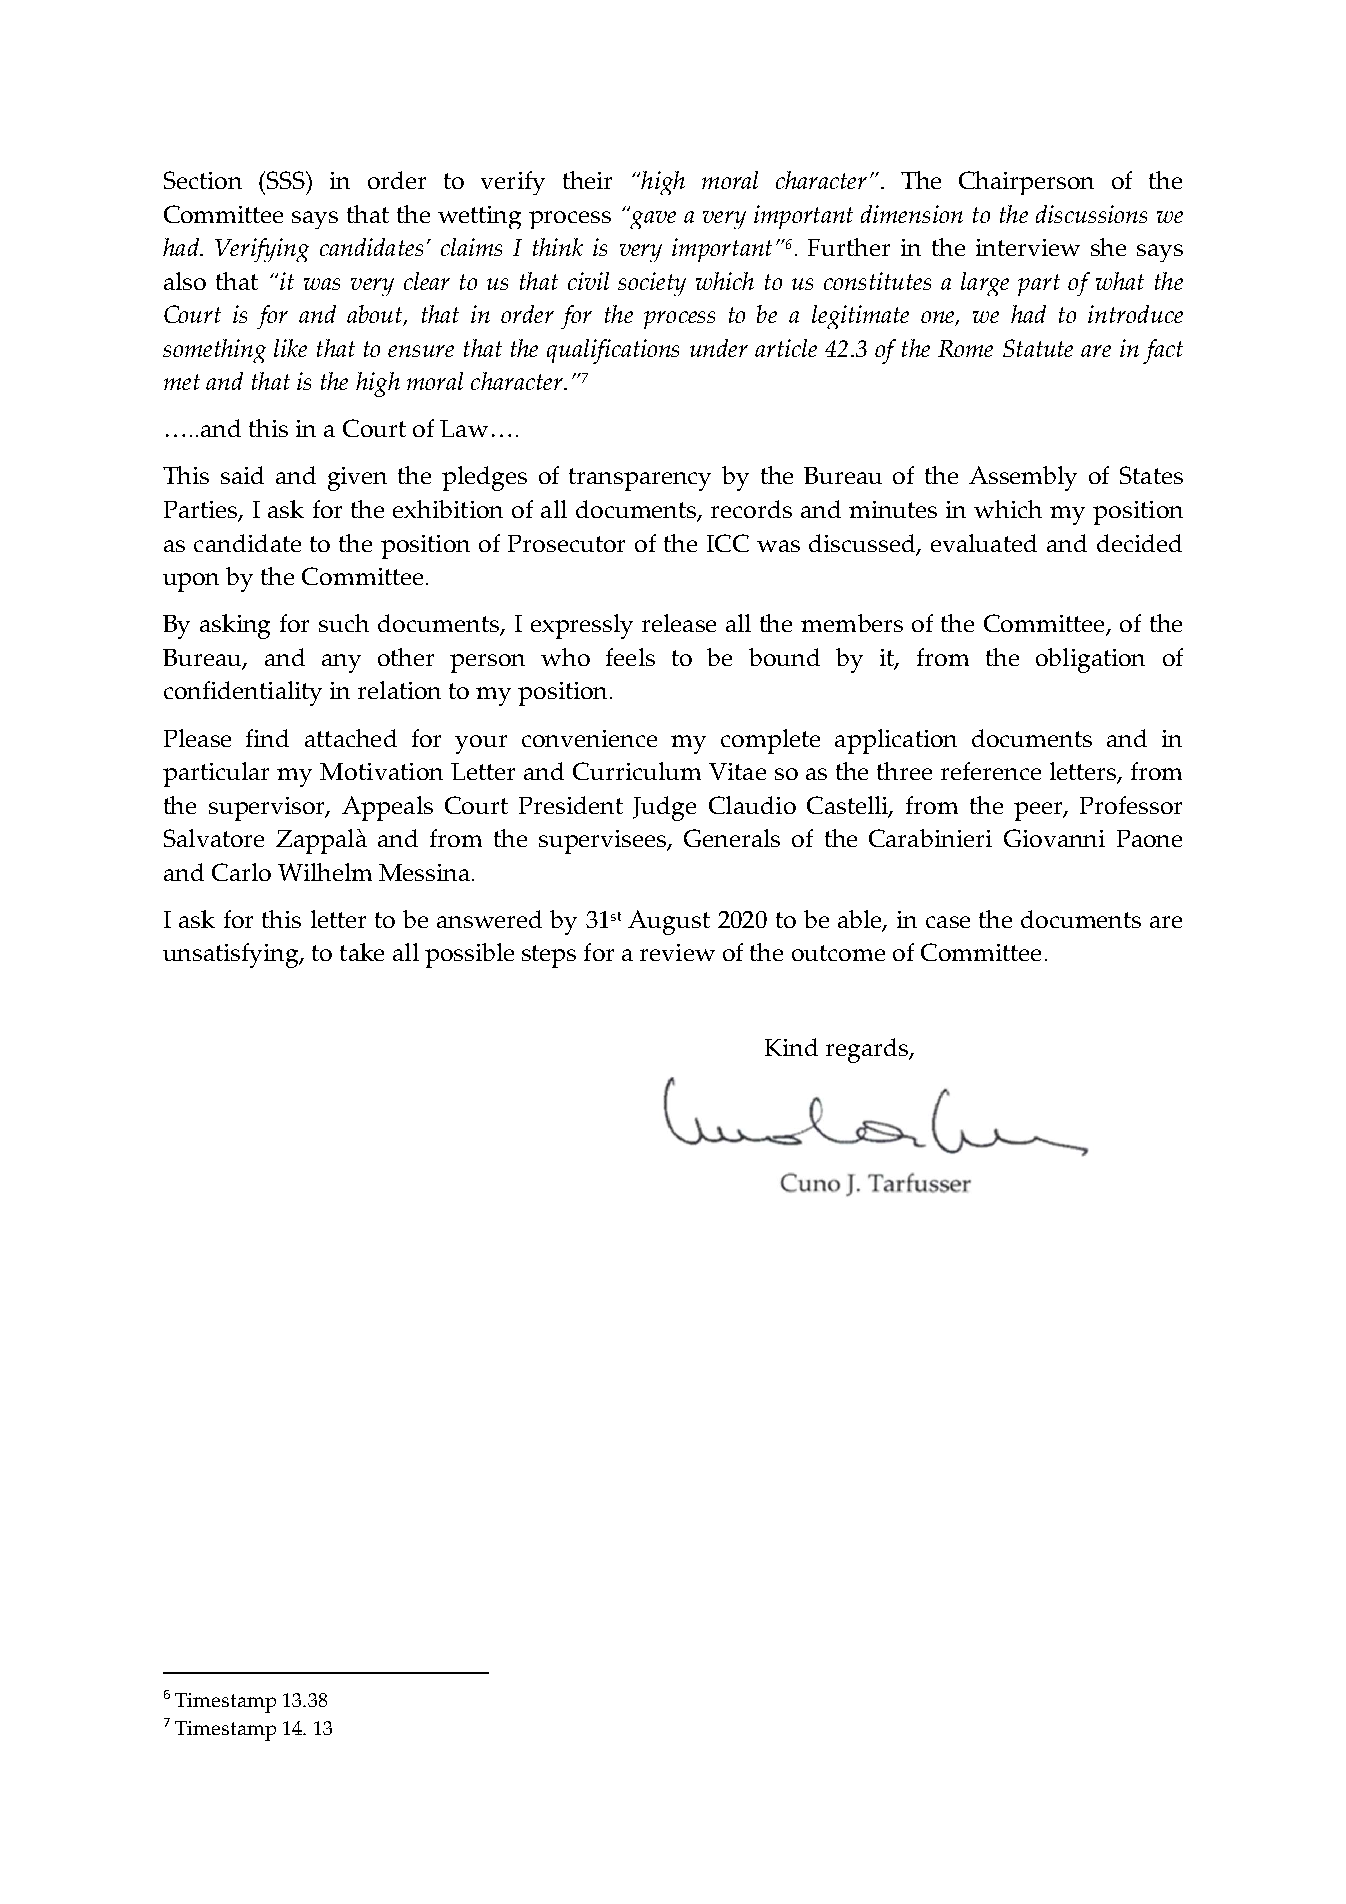  What do you see at coordinates (868, 1050) in the screenshot?
I see `regards` at bounding box center [868, 1050].
